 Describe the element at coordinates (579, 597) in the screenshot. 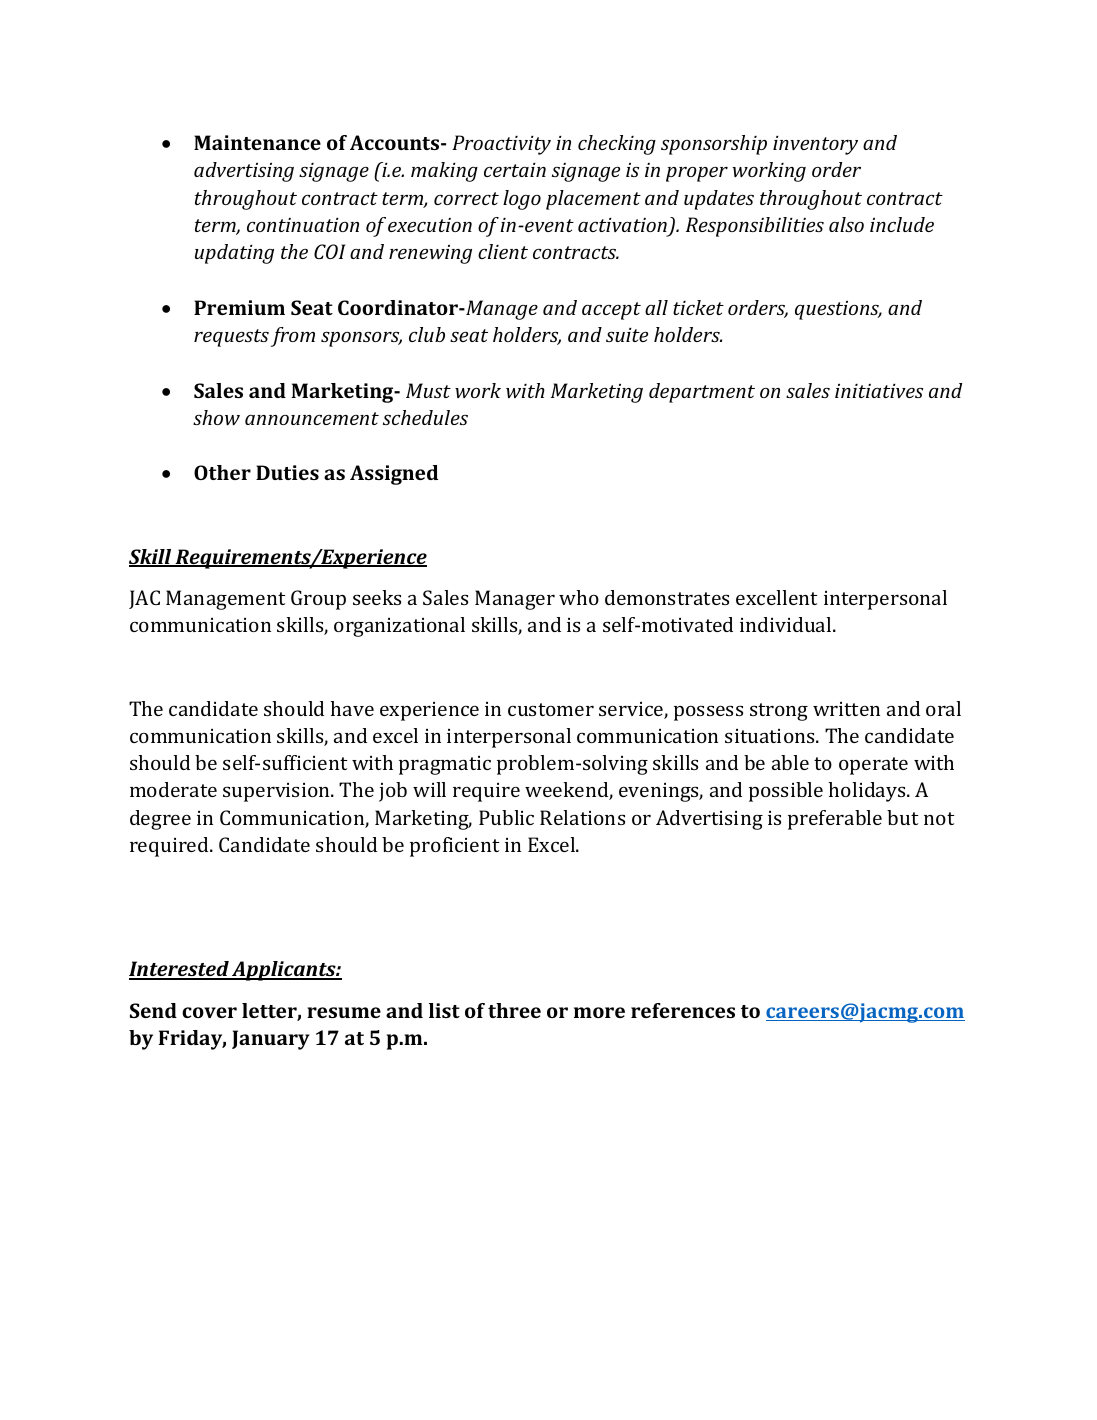

I see `who` at that location.
